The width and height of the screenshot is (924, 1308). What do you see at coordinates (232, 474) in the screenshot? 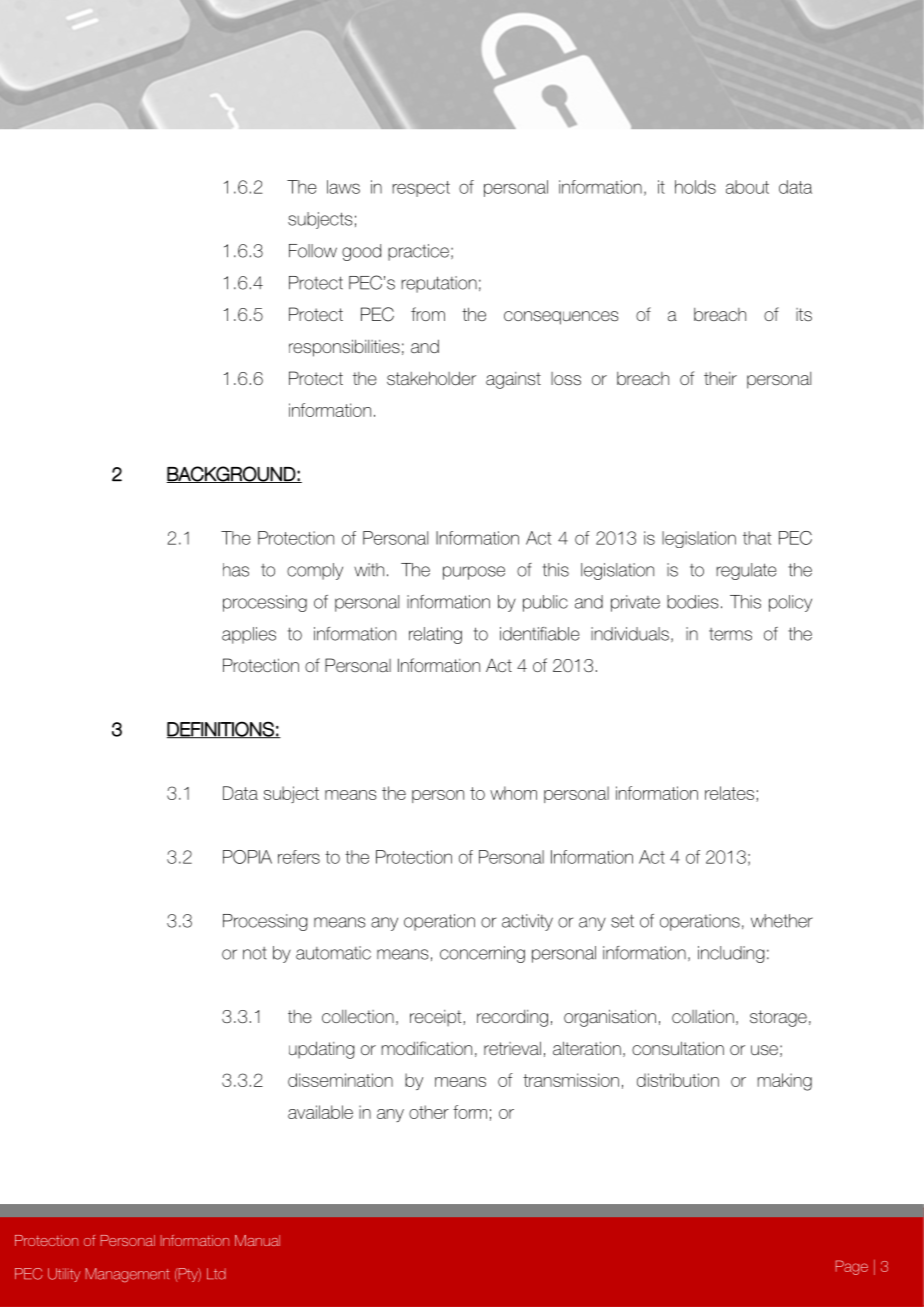
I see `BACKGROUND` at bounding box center [232, 474].
